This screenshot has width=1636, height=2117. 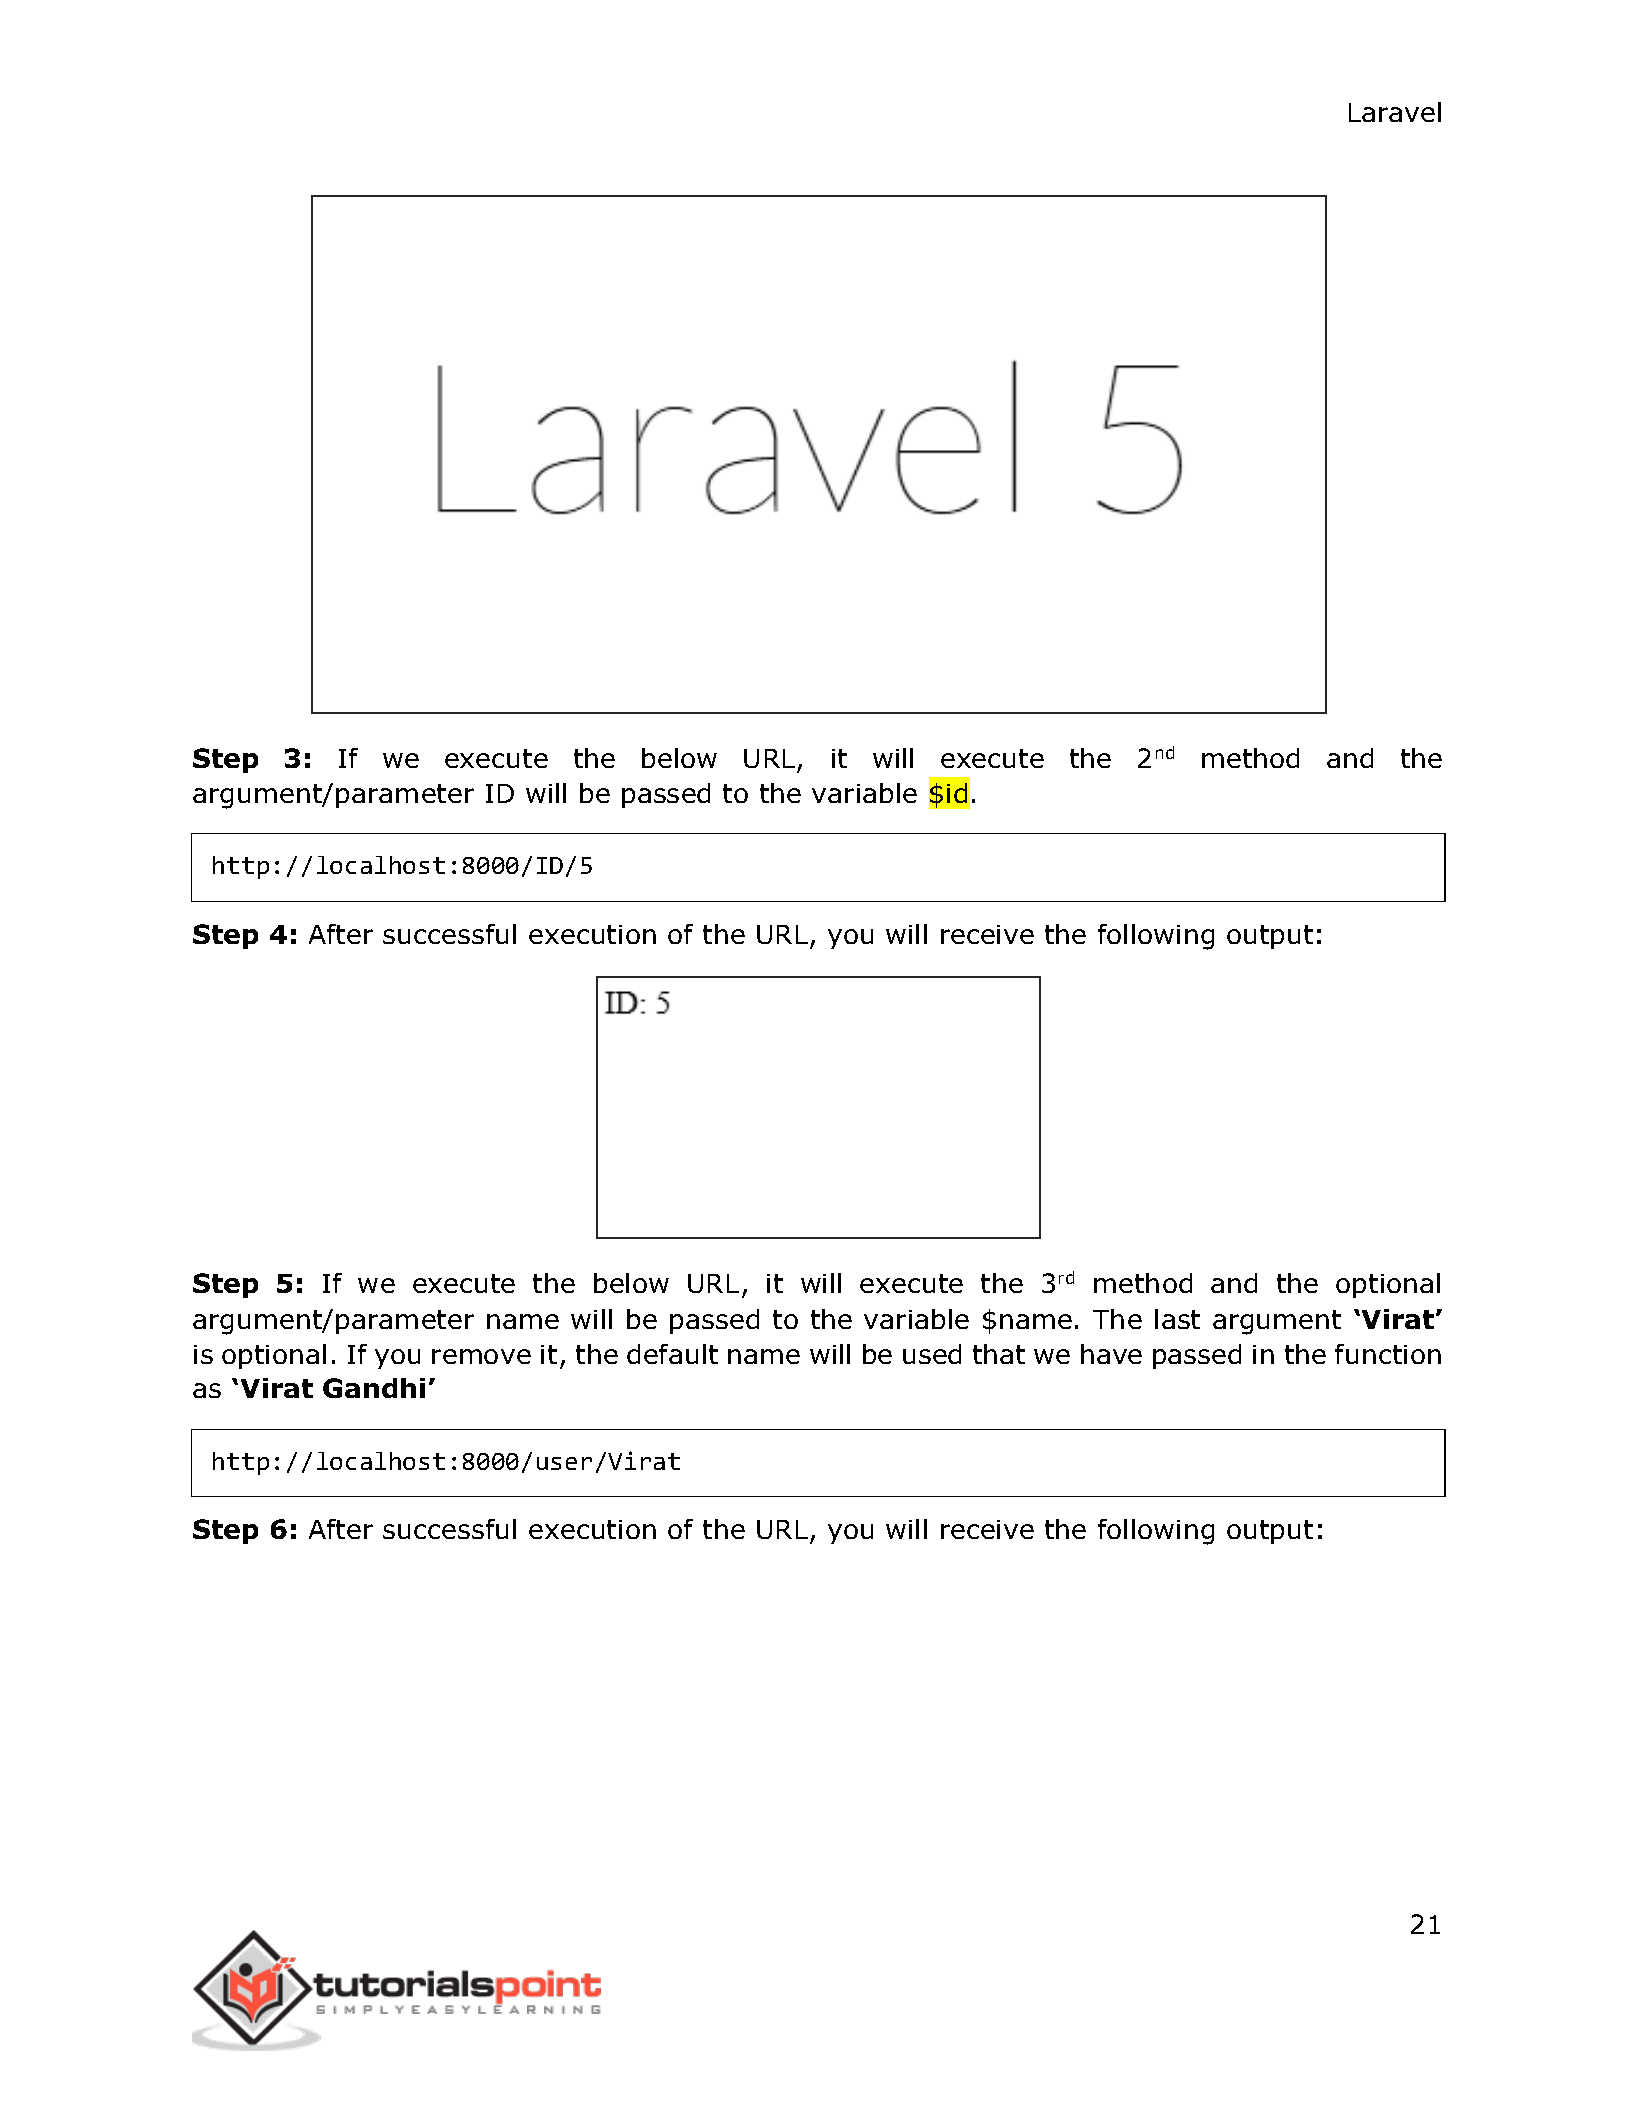 What do you see at coordinates (1111, 1354) in the screenshot?
I see `have` at bounding box center [1111, 1354].
